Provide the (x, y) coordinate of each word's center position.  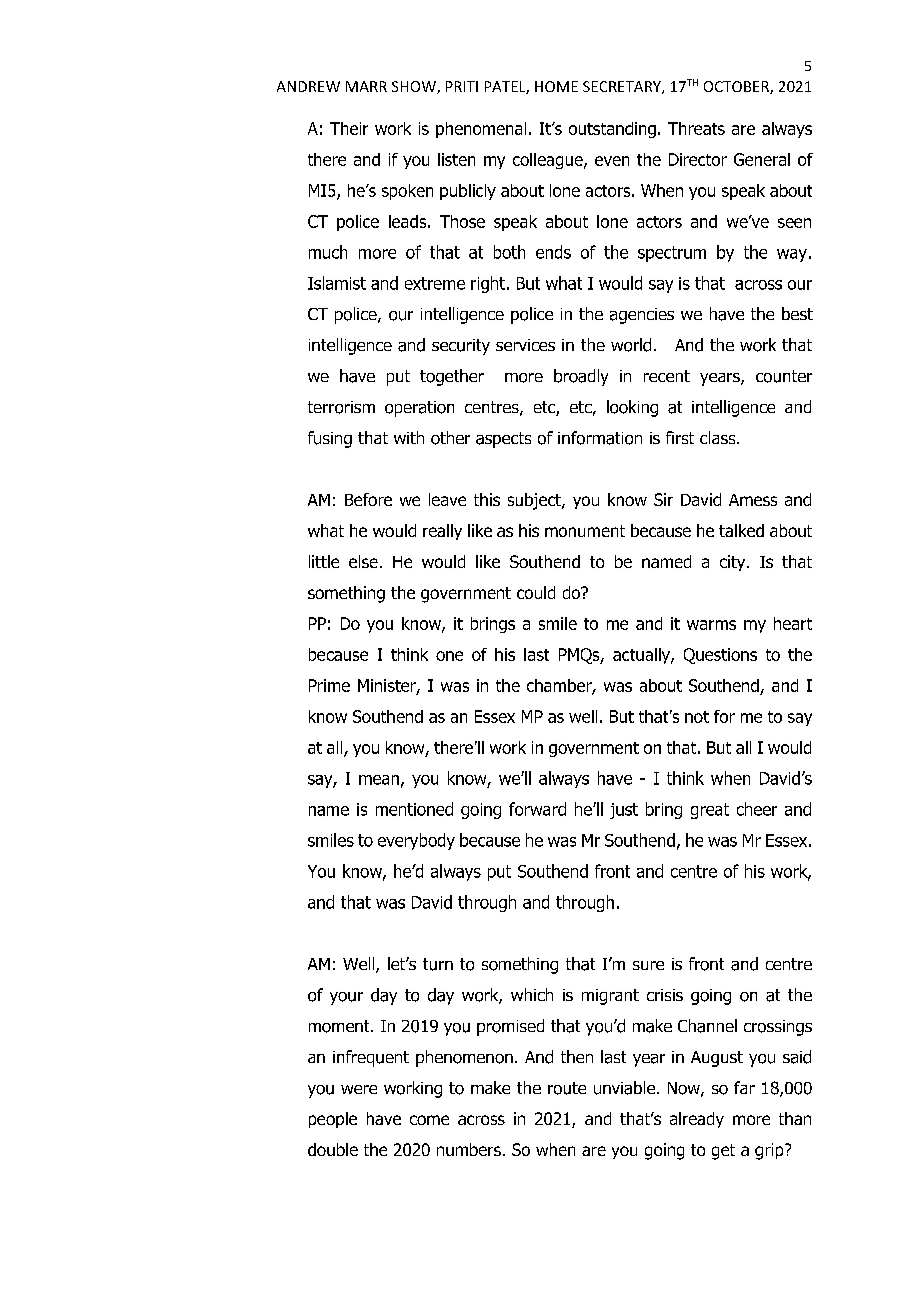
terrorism (341, 407)
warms (711, 625)
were (359, 1089)
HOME (556, 86)
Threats (696, 128)
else (363, 561)
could (536, 592)
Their (349, 128)
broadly (581, 377)
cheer (757, 809)
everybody (416, 841)
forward (537, 809)
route (567, 1088)
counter (784, 376)
